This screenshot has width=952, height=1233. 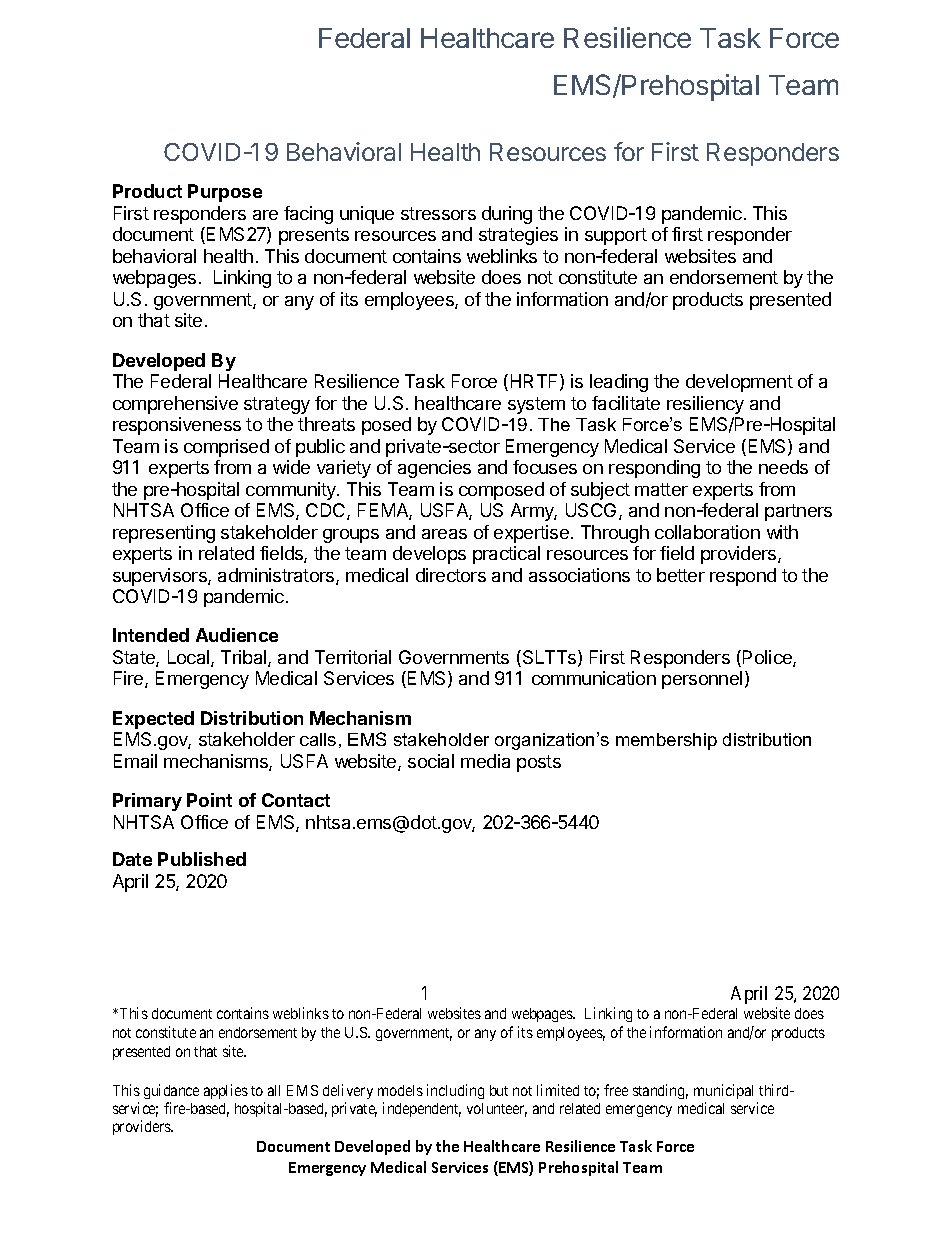 What do you see at coordinates (536, 405) in the screenshot?
I see `system` at bounding box center [536, 405].
